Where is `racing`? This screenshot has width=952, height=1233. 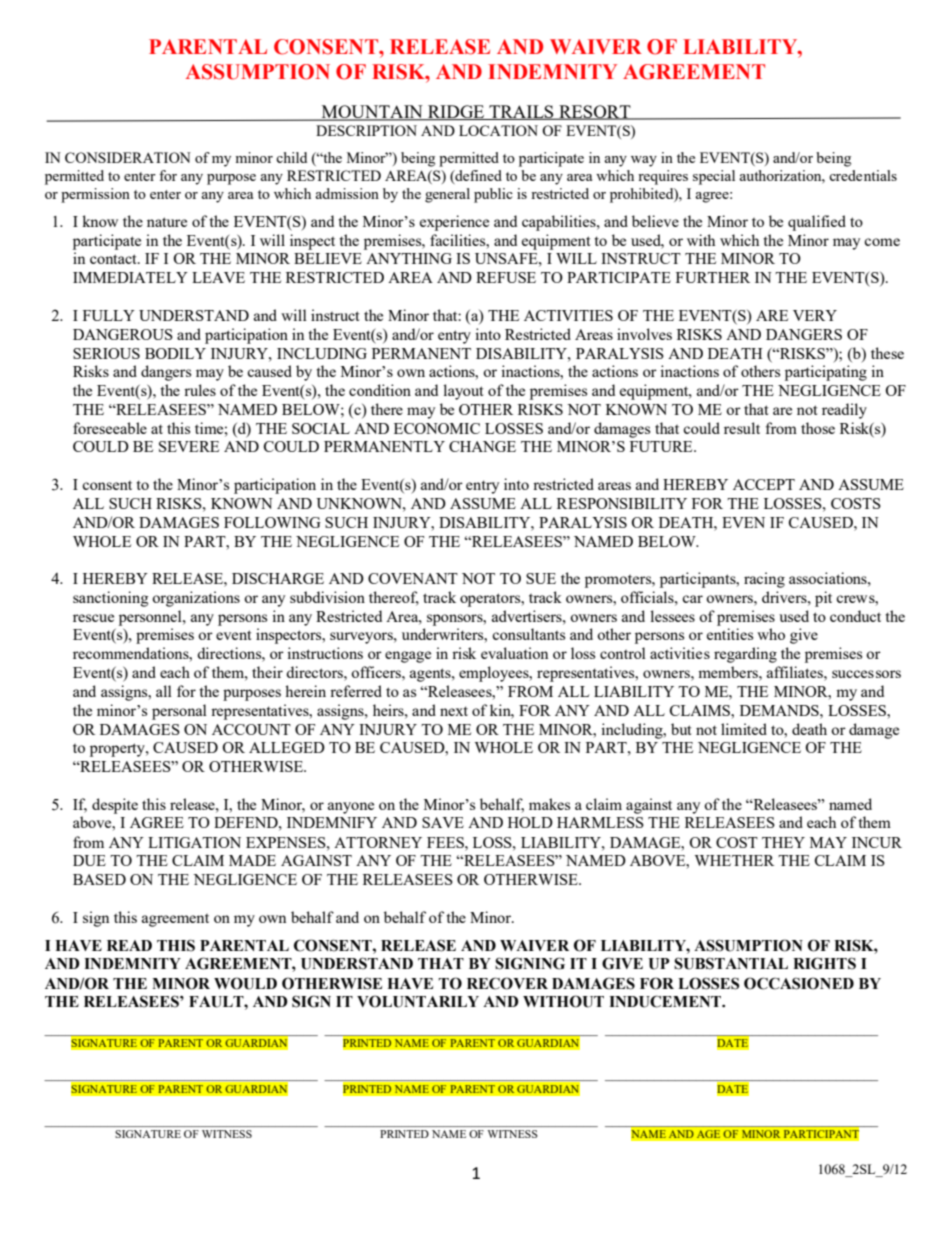
racing is located at coordinates (764, 580).
